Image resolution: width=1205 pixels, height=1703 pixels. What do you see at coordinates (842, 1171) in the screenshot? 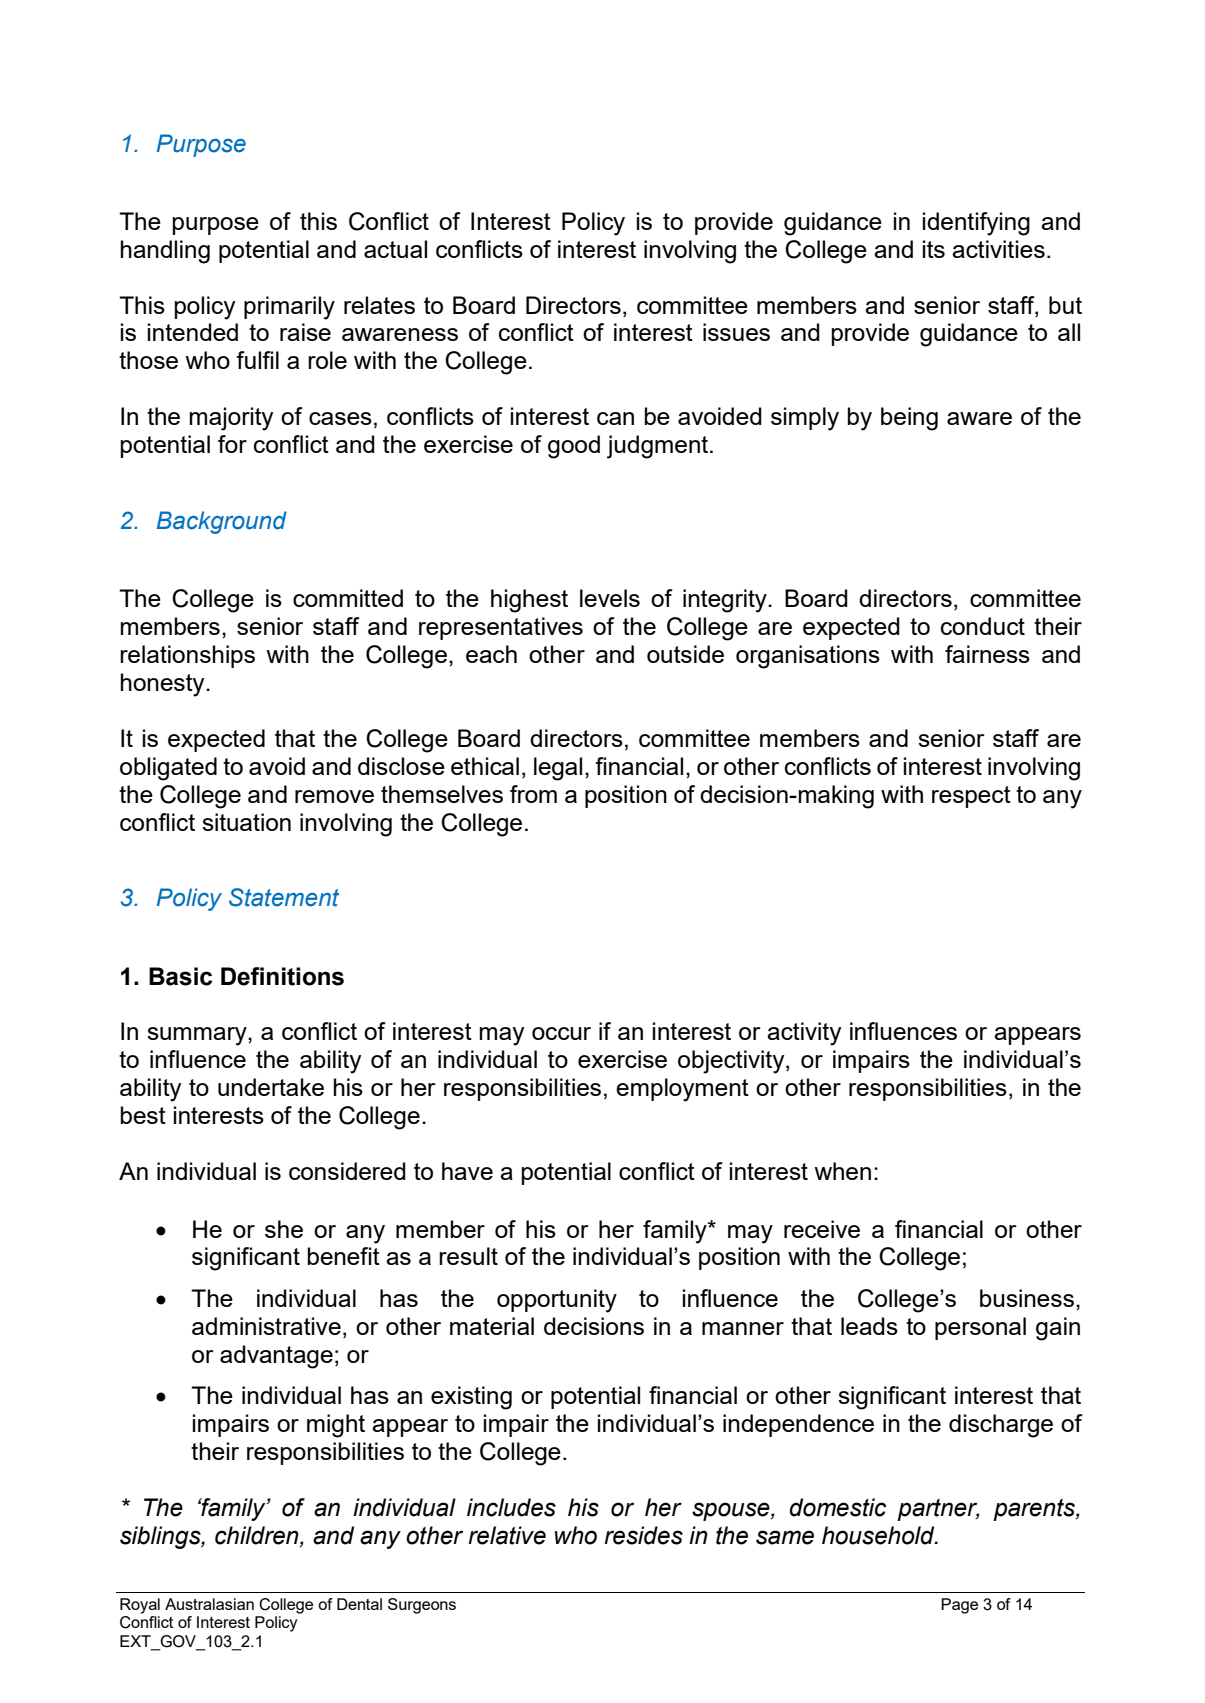
I see `when` at bounding box center [842, 1171].
